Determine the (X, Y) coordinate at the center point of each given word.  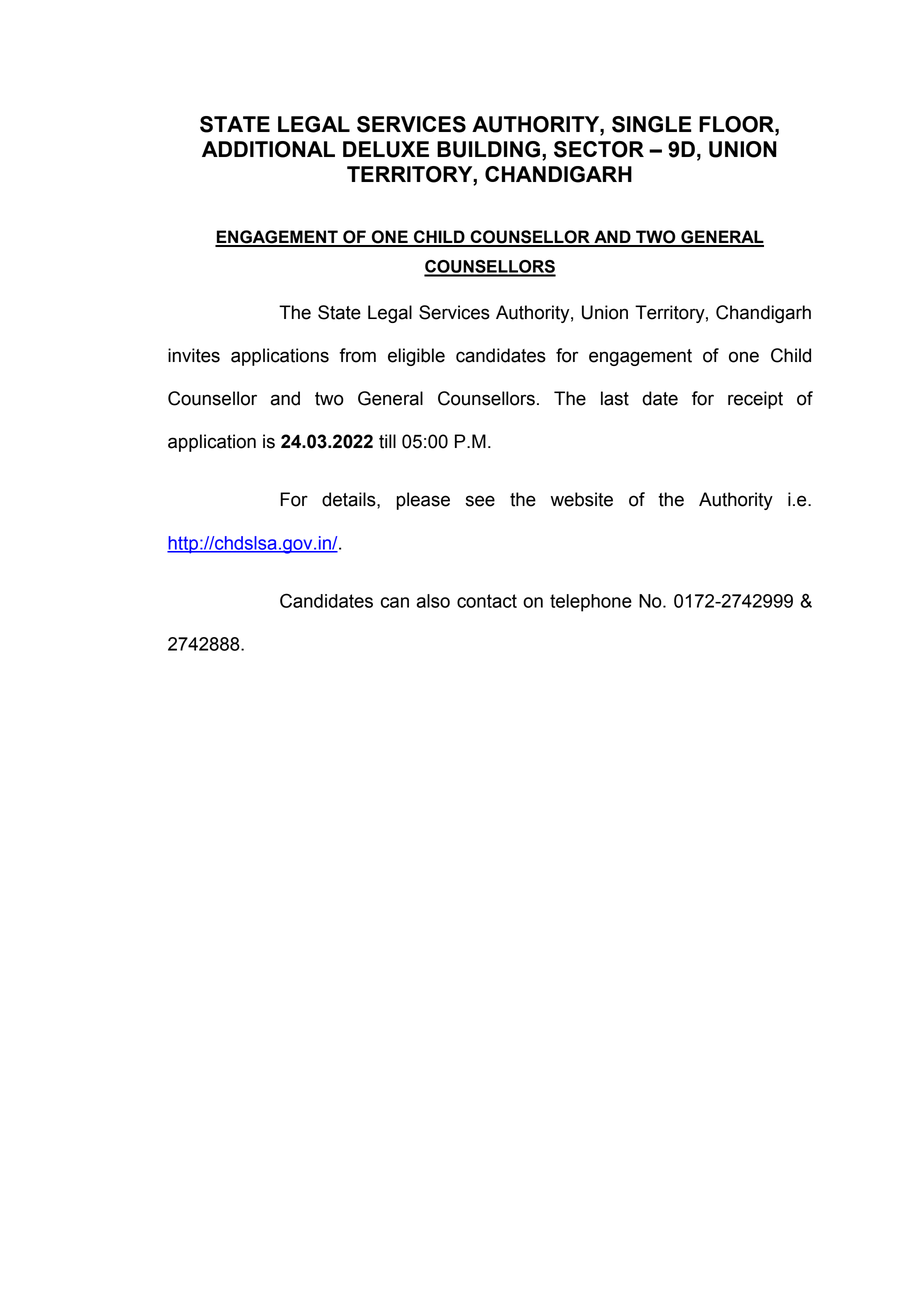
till (387, 441)
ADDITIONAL (268, 149)
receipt (755, 400)
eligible (416, 357)
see (480, 501)
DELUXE (386, 149)
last (615, 398)
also (433, 601)
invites (194, 355)
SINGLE (652, 124)
